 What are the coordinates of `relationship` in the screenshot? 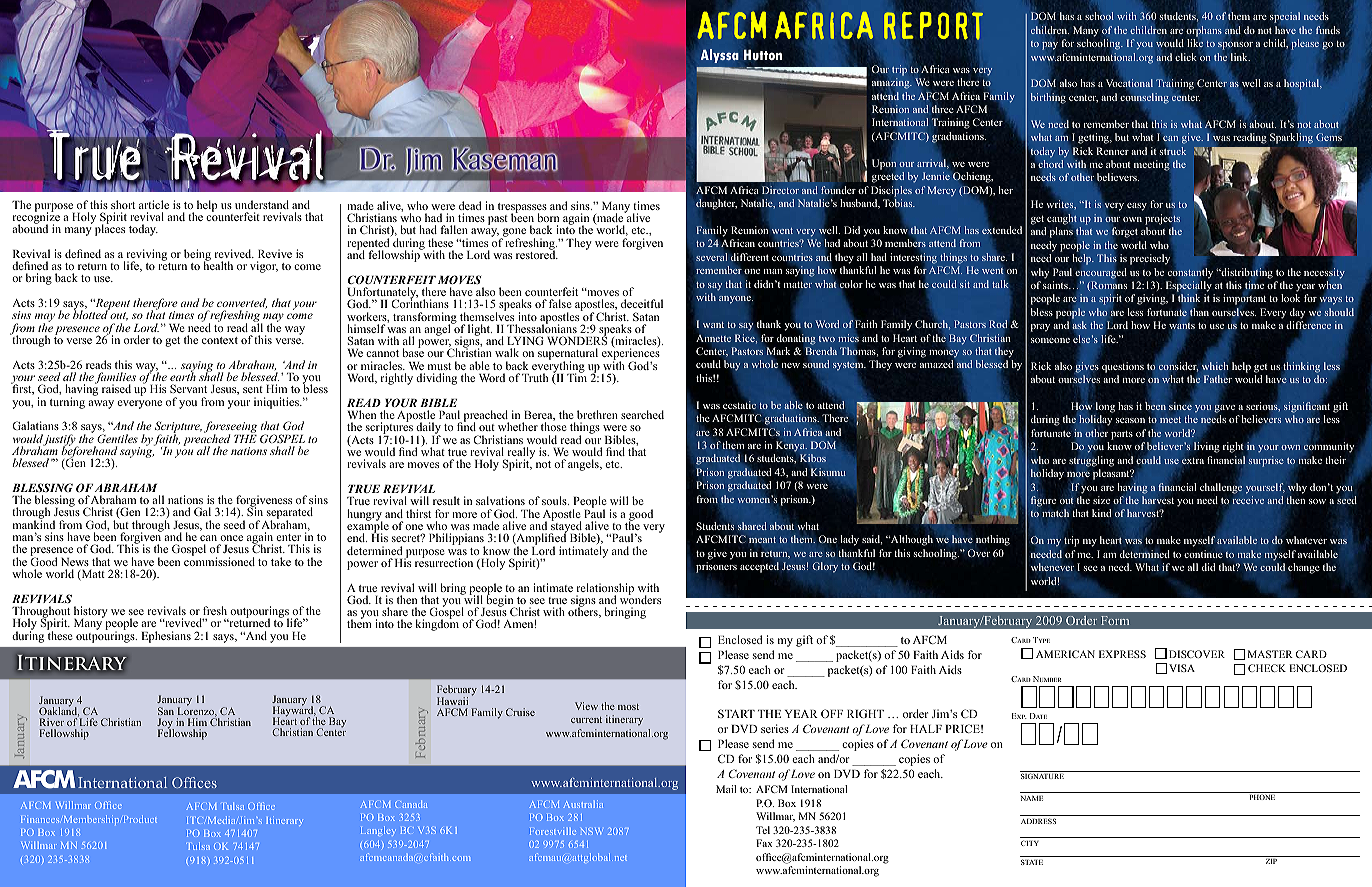 It's located at (605, 590).
